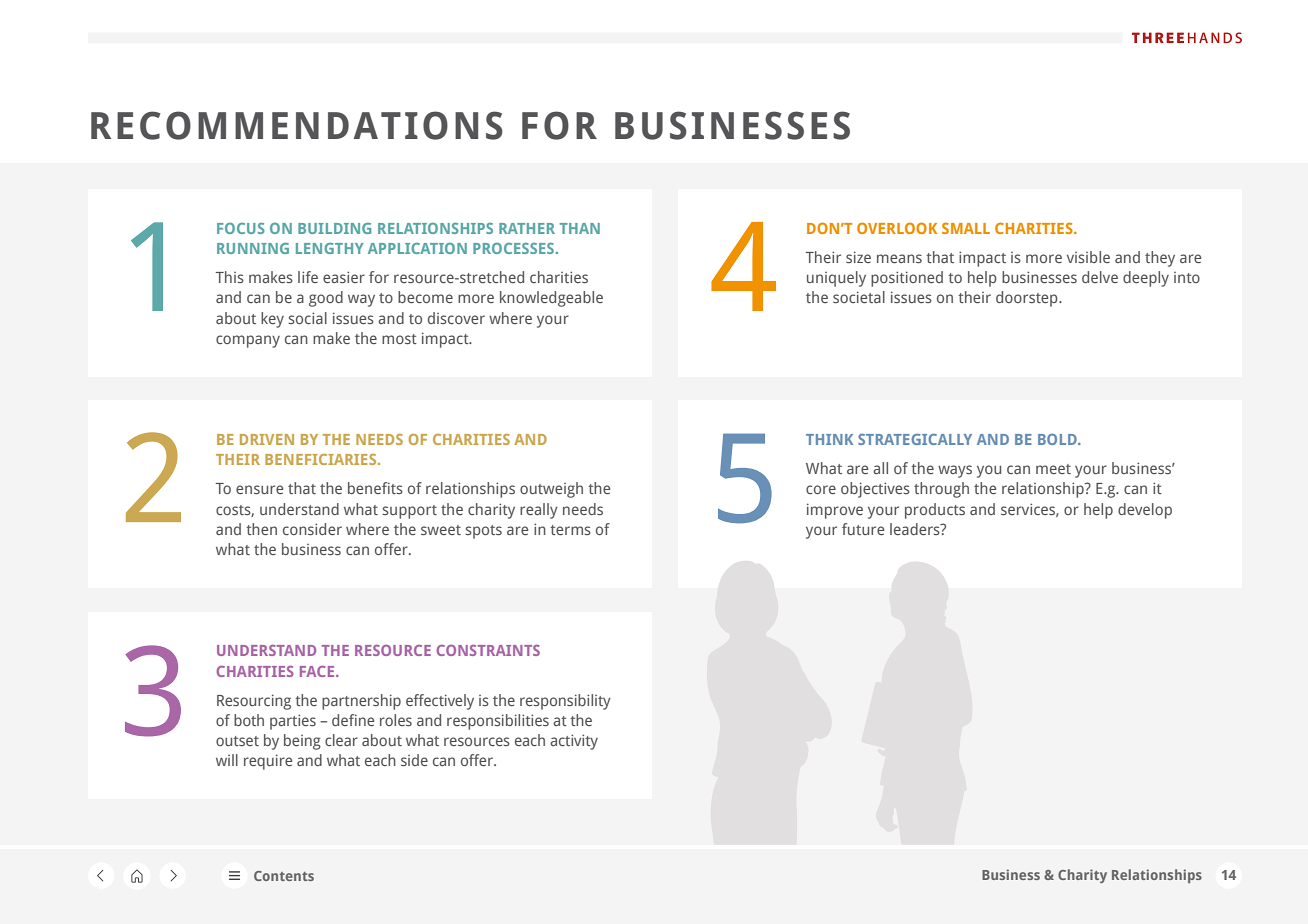 Image resolution: width=1308 pixels, height=924 pixels. I want to click on Contents, so click(284, 876).
